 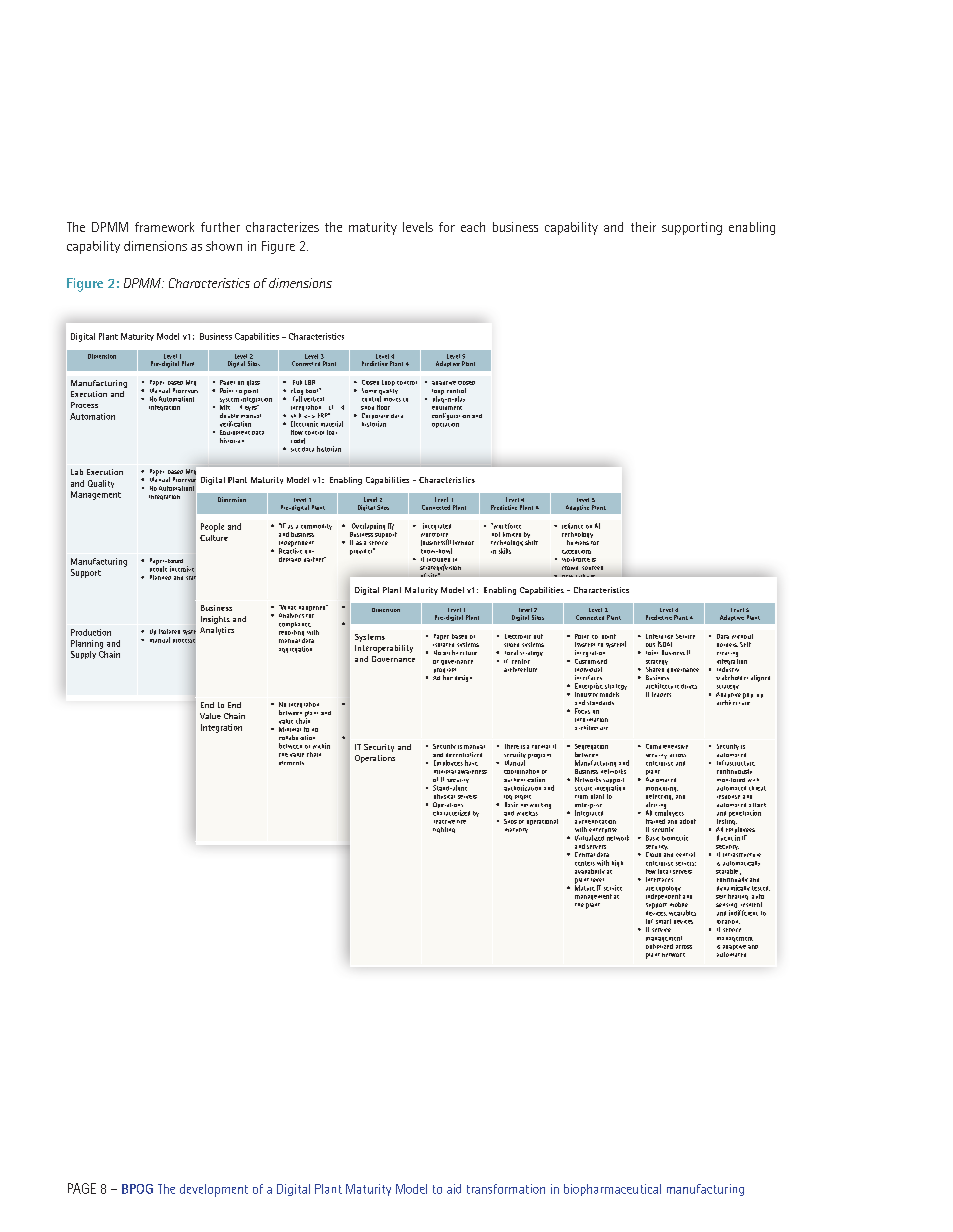 I want to click on aid, so click(x=454, y=1189).
